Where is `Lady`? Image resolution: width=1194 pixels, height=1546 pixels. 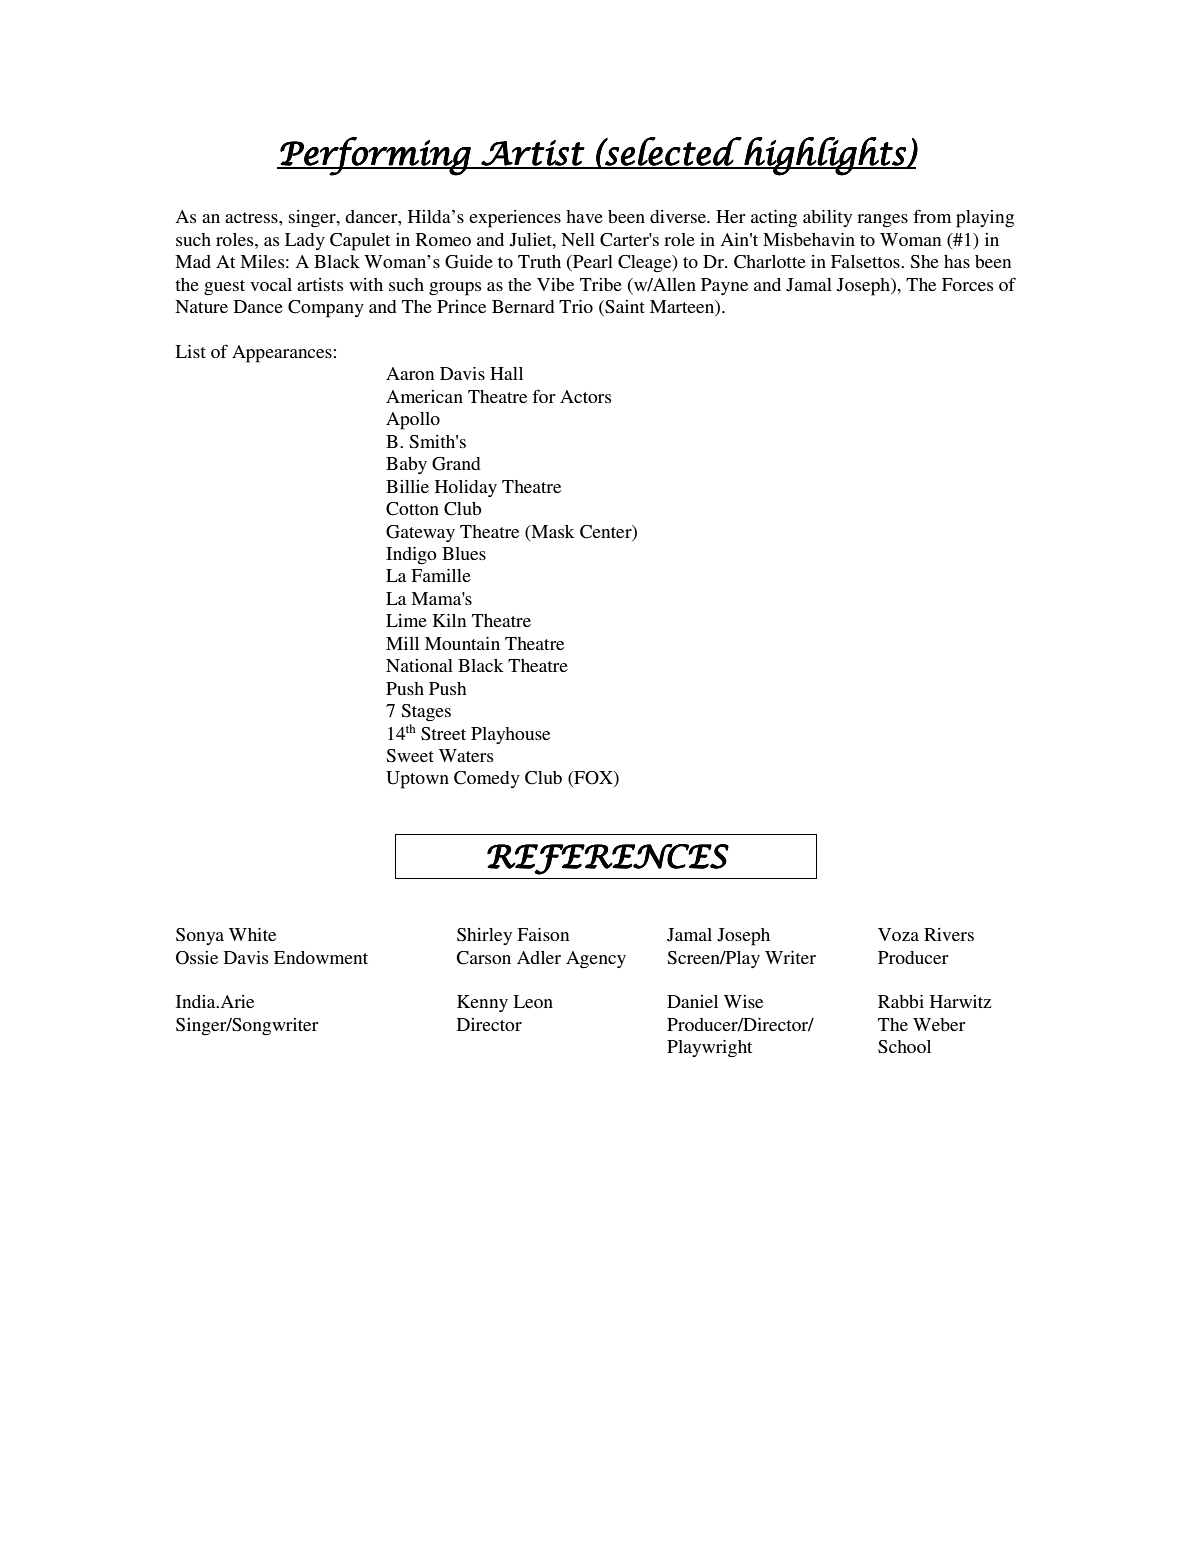 Lady is located at coordinates (305, 241).
